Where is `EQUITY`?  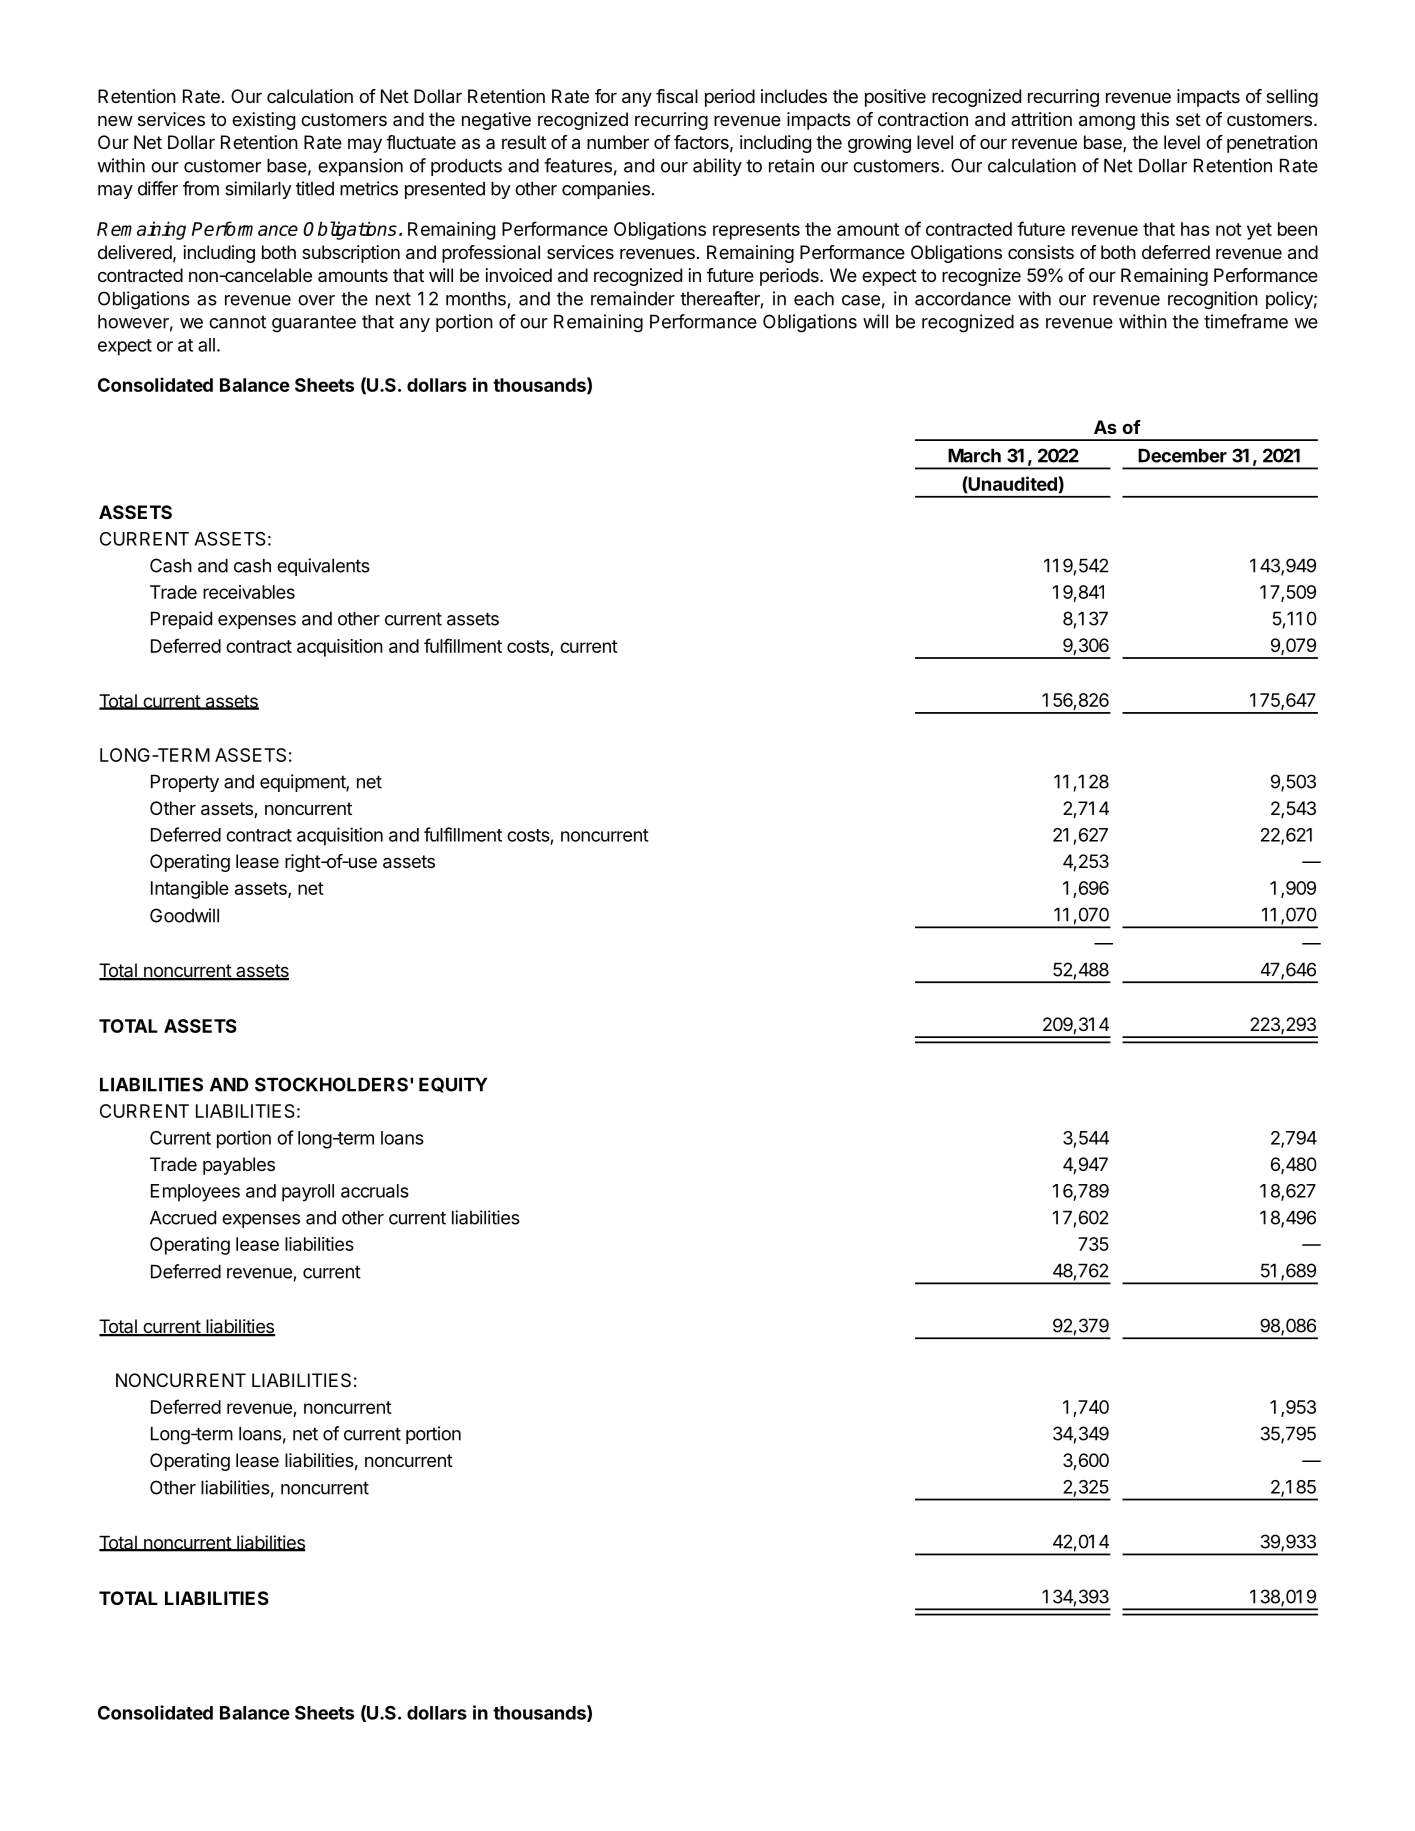 EQUITY is located at coordinates (453, 1085).
